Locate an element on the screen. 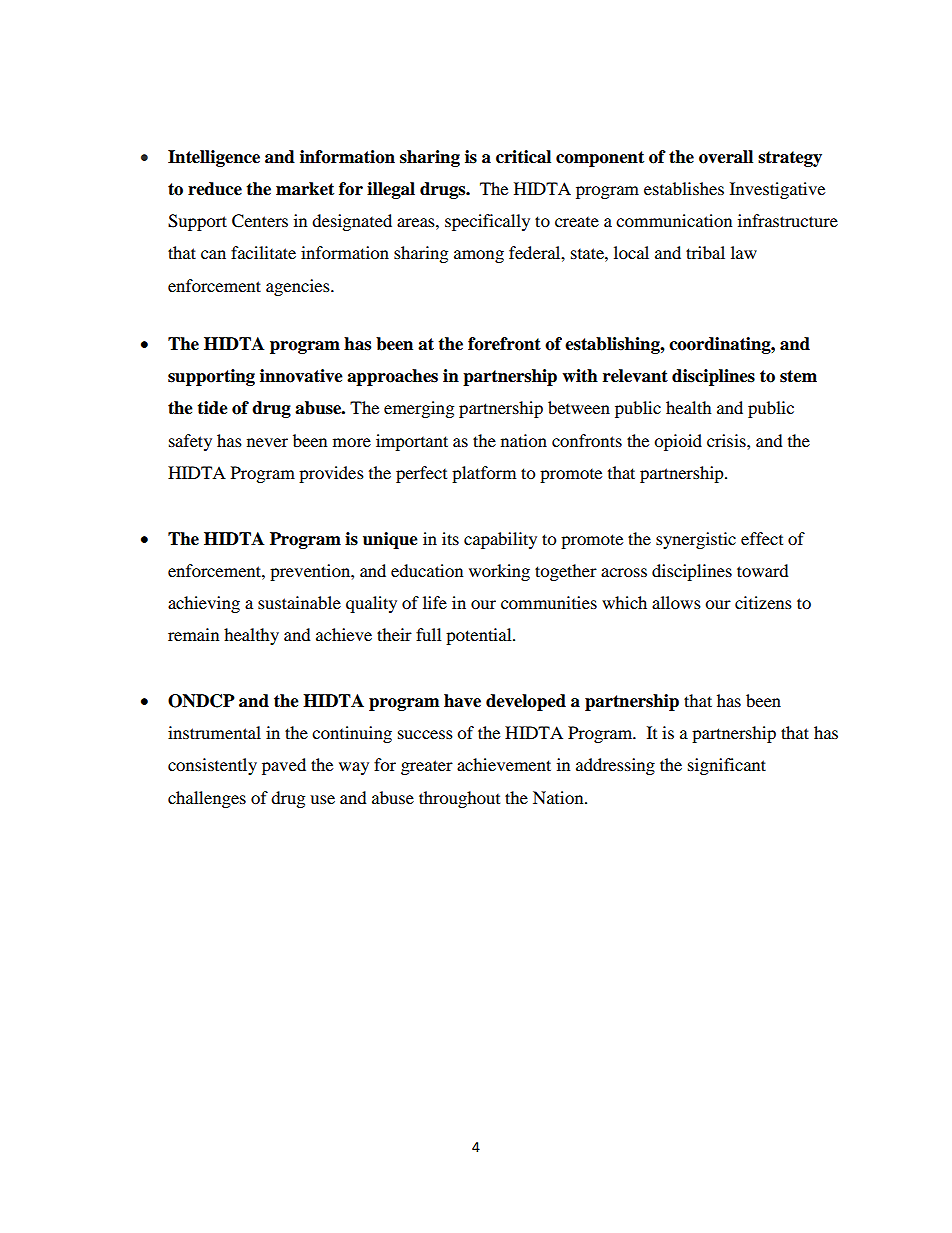 The width and height of the screenshot is (952, 1233). crisis is located at coordinates (727, 440).
